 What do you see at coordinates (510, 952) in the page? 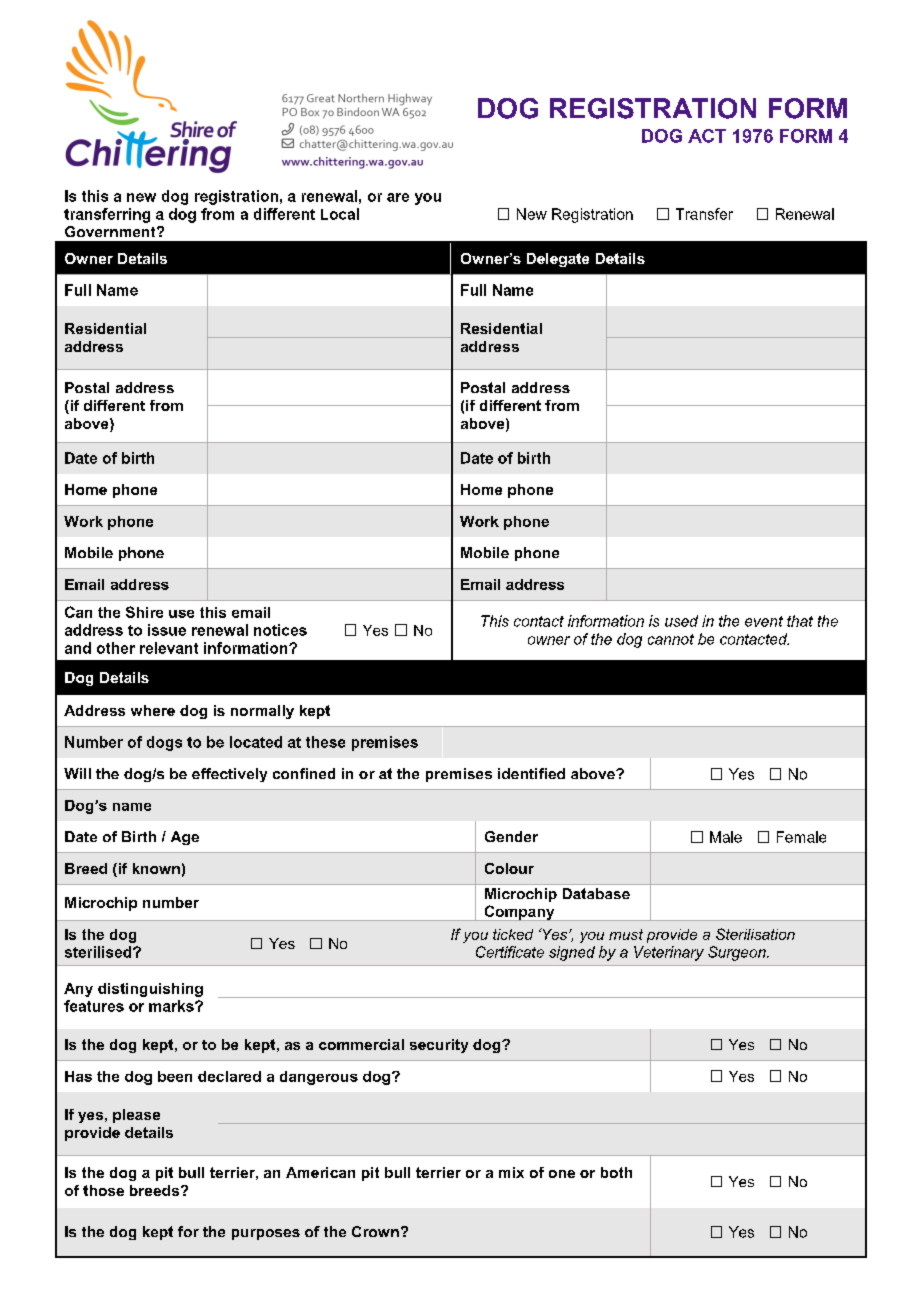
I see `Certificate` at bounding box center [510, 952].
